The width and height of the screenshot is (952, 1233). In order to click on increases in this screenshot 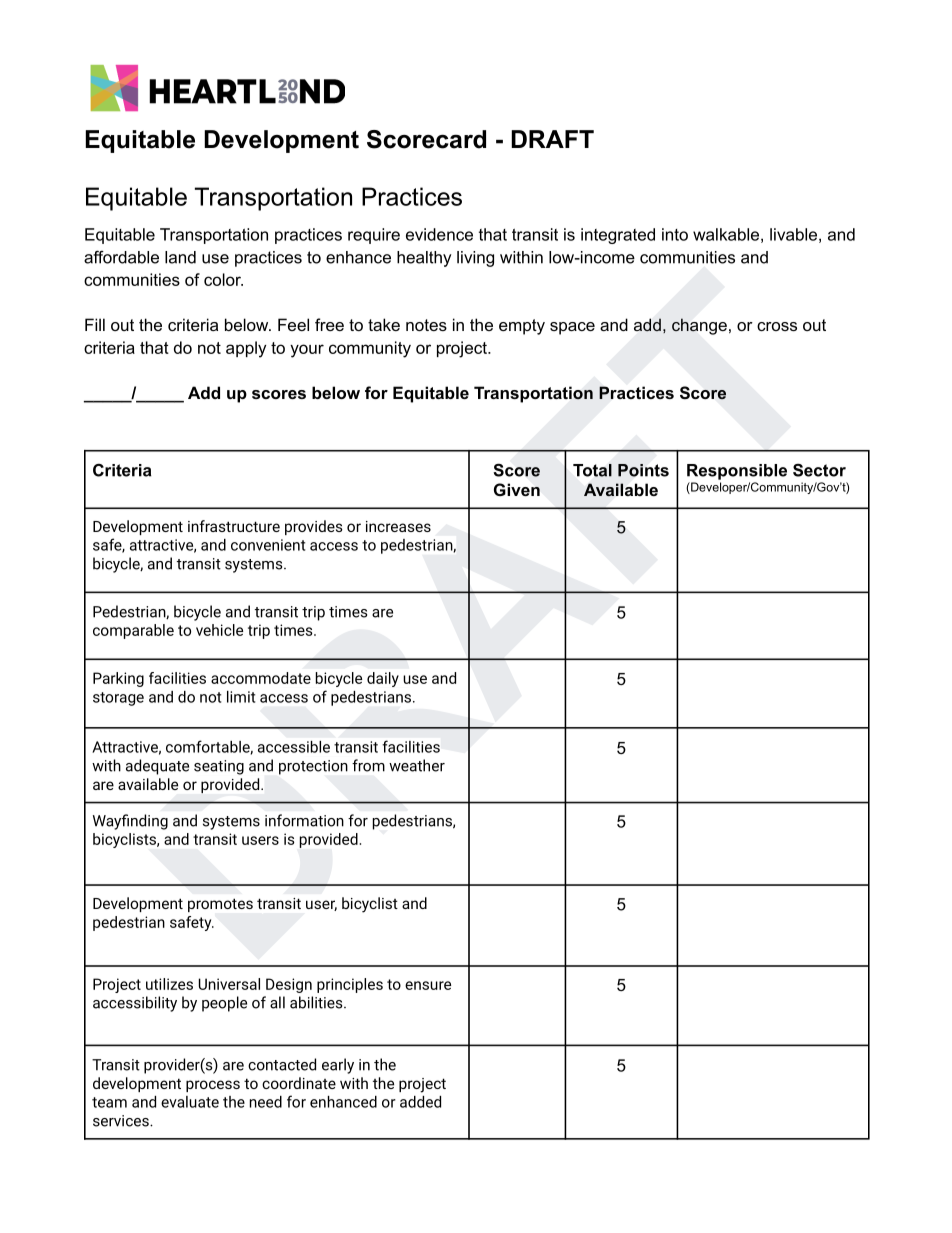, I will do `click(398, 526)`.
